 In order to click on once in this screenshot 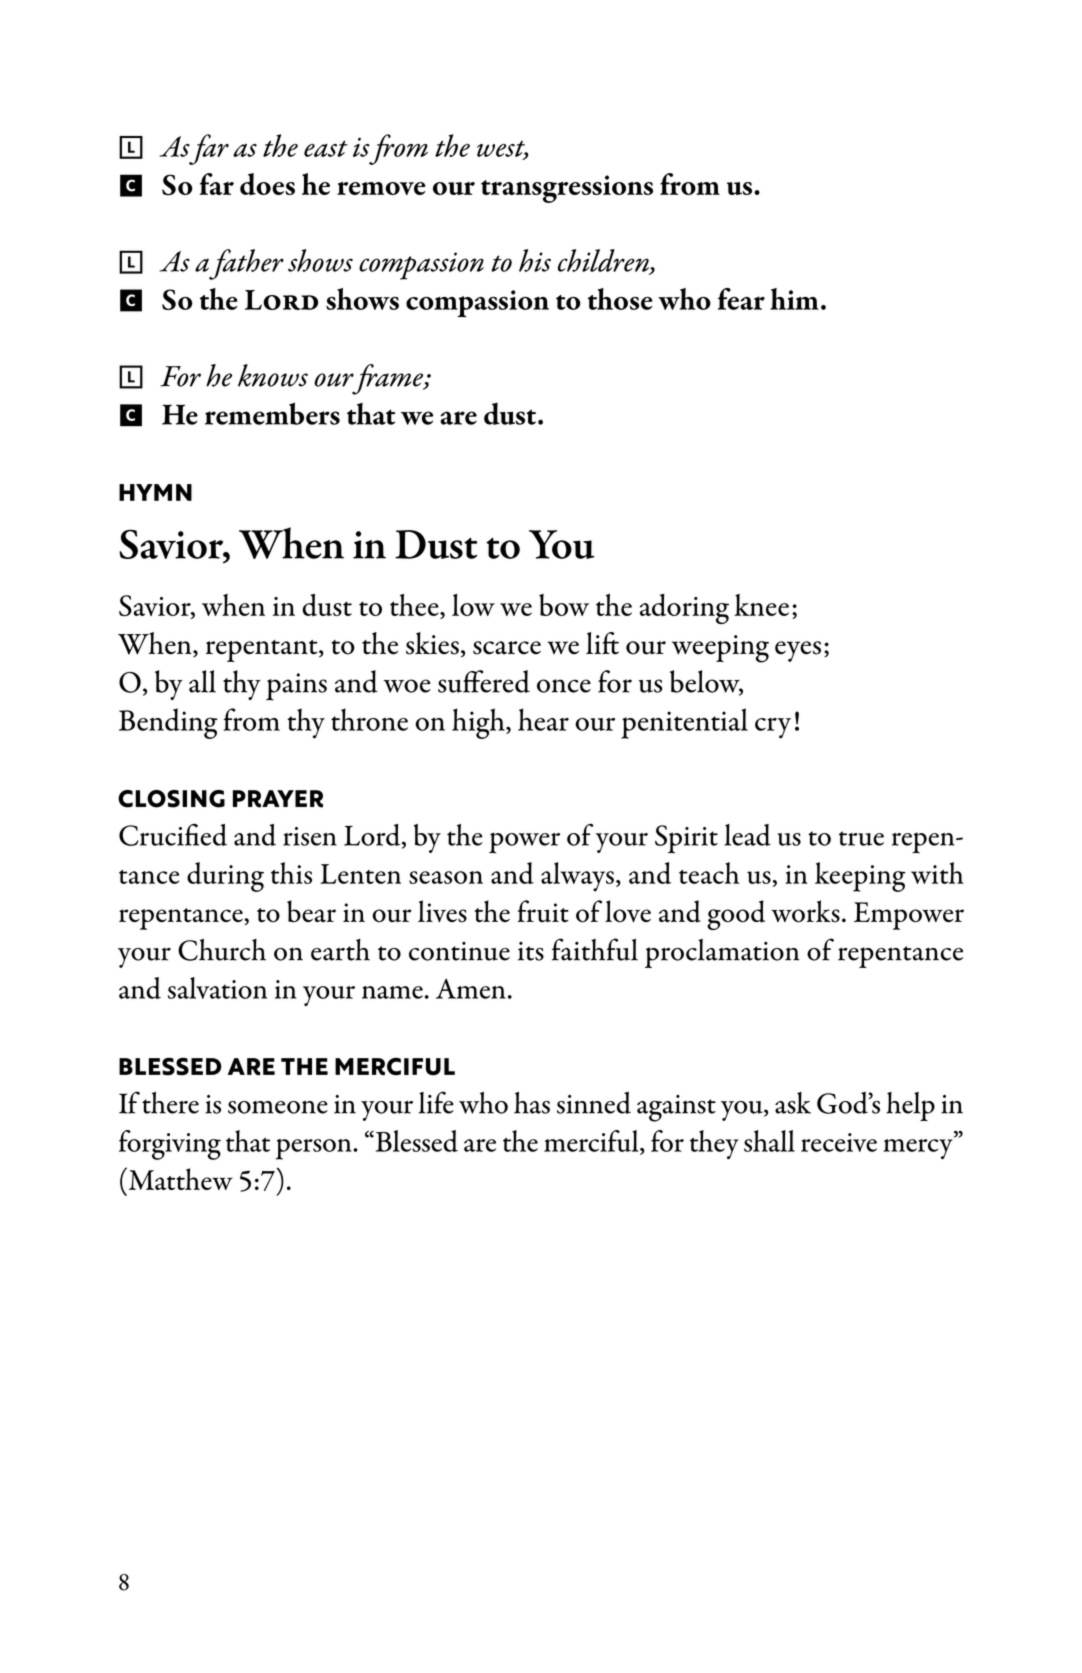, I will do `click(564, 686)`.
